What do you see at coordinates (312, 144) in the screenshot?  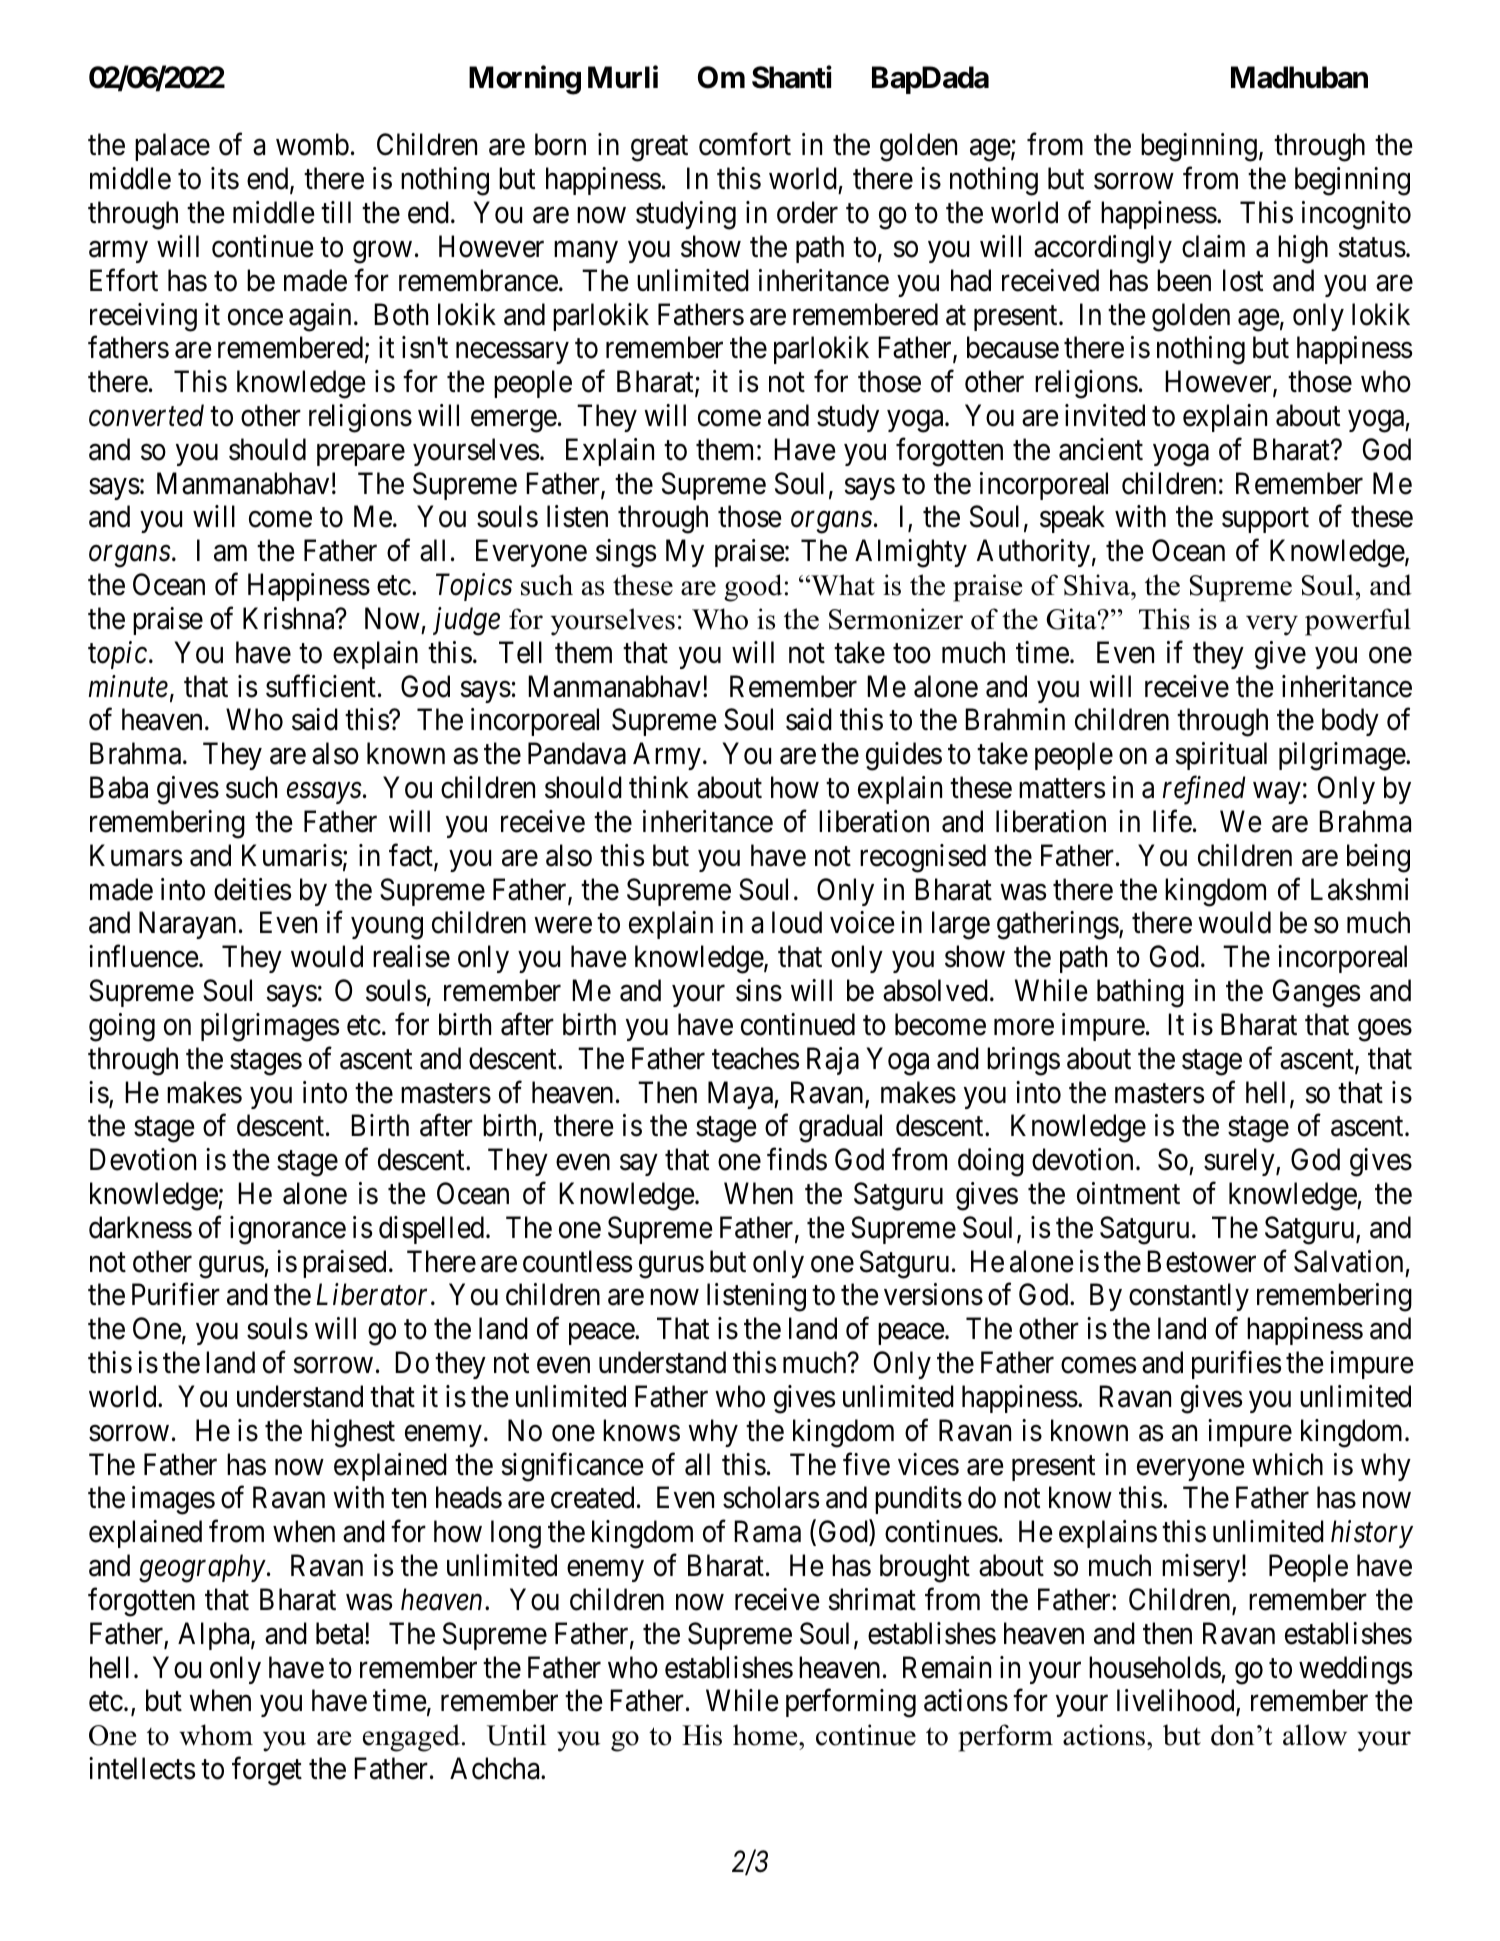 I see `womb` at bounding box center [312, 144].
